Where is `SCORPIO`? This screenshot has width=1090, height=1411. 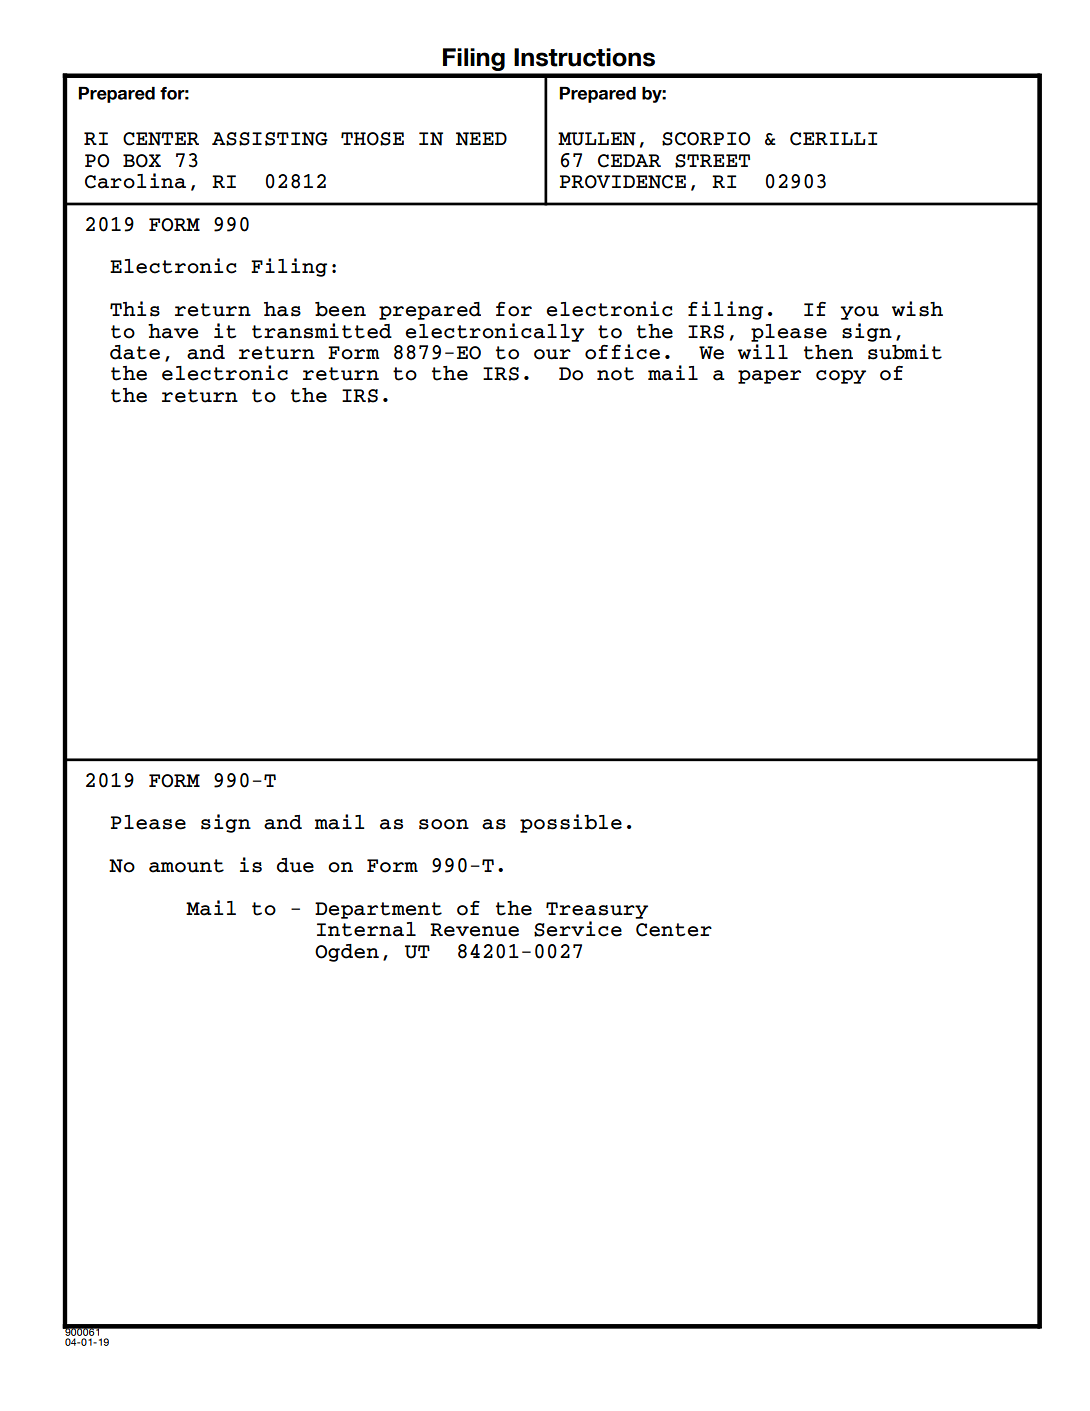 SCORPIO is located at coordinates (706, 139).
